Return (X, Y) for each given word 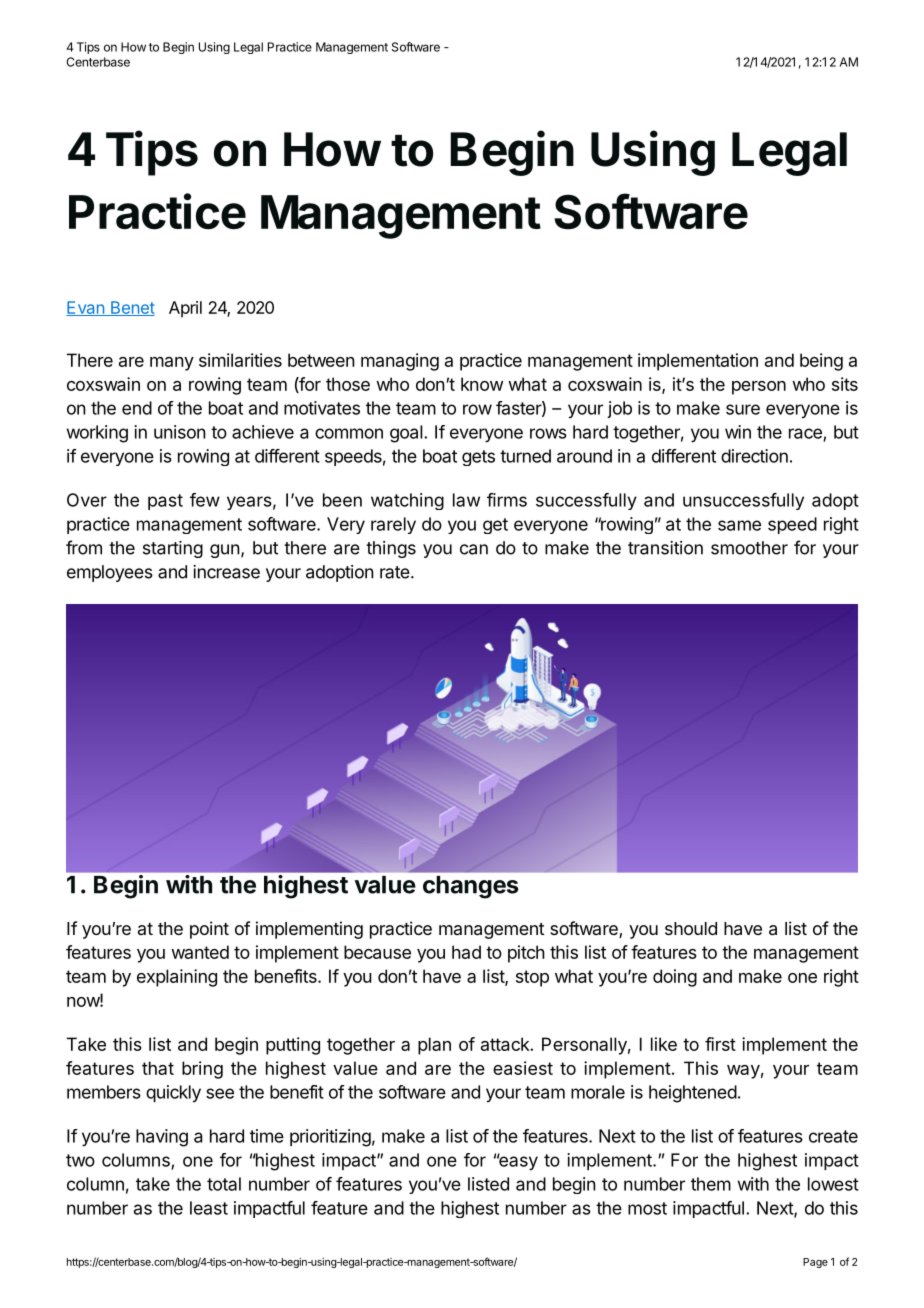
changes (470, 887)
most (647, 1208)
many (172, 364)
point (209, 930)
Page (815, 1263)
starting (173, 549)
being (821, 362)
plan (434, 1046)
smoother (749, 548)
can (474, 549)
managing (400, 362)
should (691, 928)
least (209, 1208)
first (720, 1044)
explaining (177, 978)
